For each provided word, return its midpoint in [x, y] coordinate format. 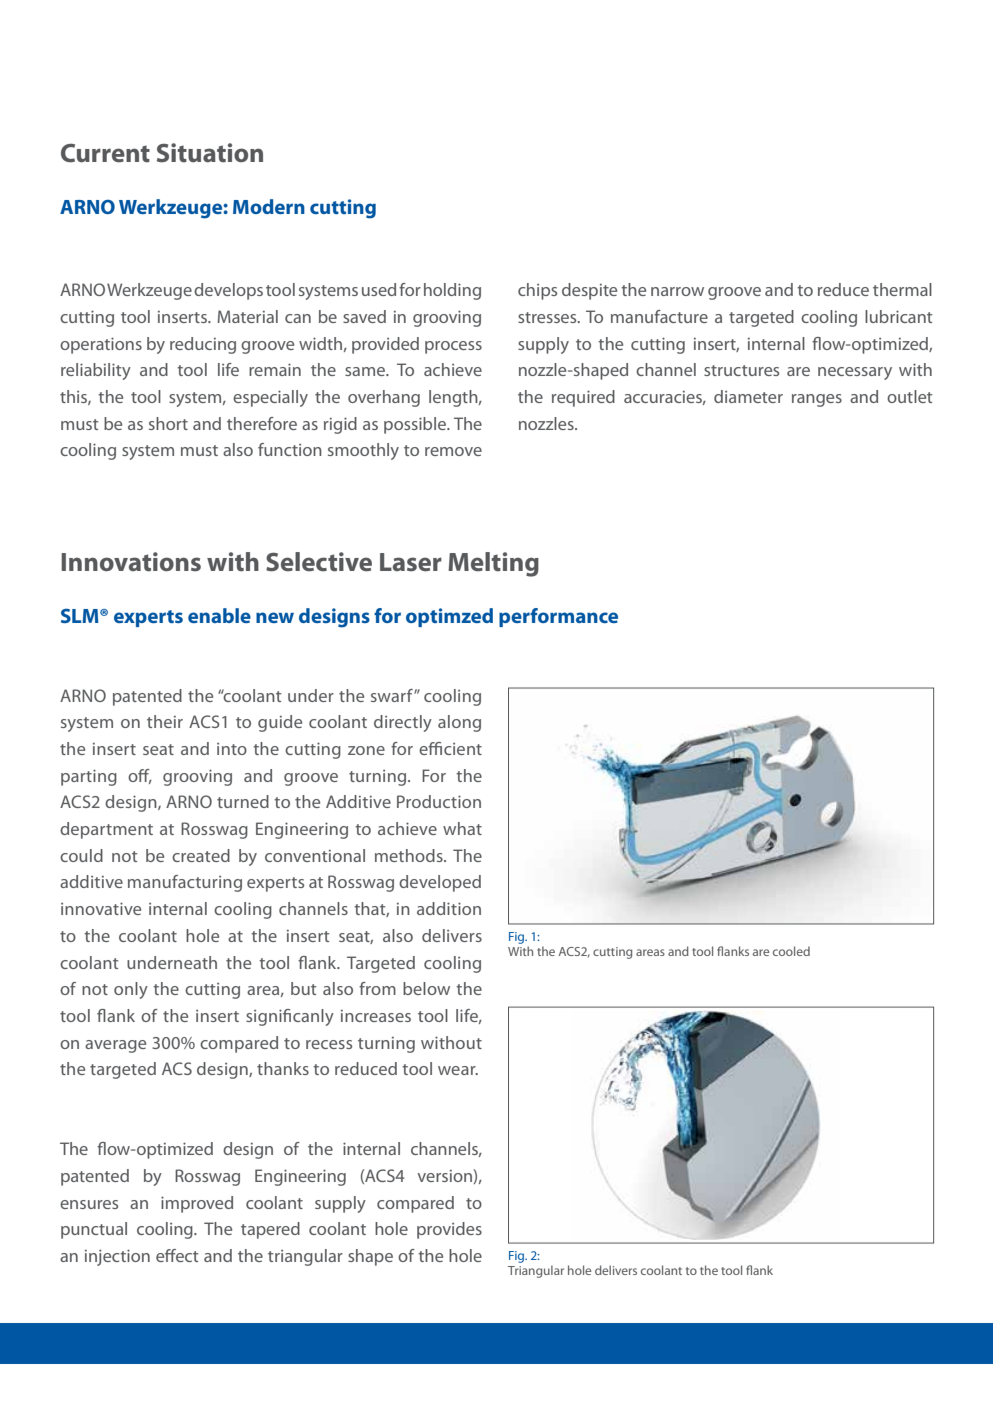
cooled [791, 951]
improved [197, 1204]
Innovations [131, 562]
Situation [210, 153]
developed [440, 883]
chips [537, 291]
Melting [493, 564]
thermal [902, 289]
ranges [817, 400]
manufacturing [185, 883]
